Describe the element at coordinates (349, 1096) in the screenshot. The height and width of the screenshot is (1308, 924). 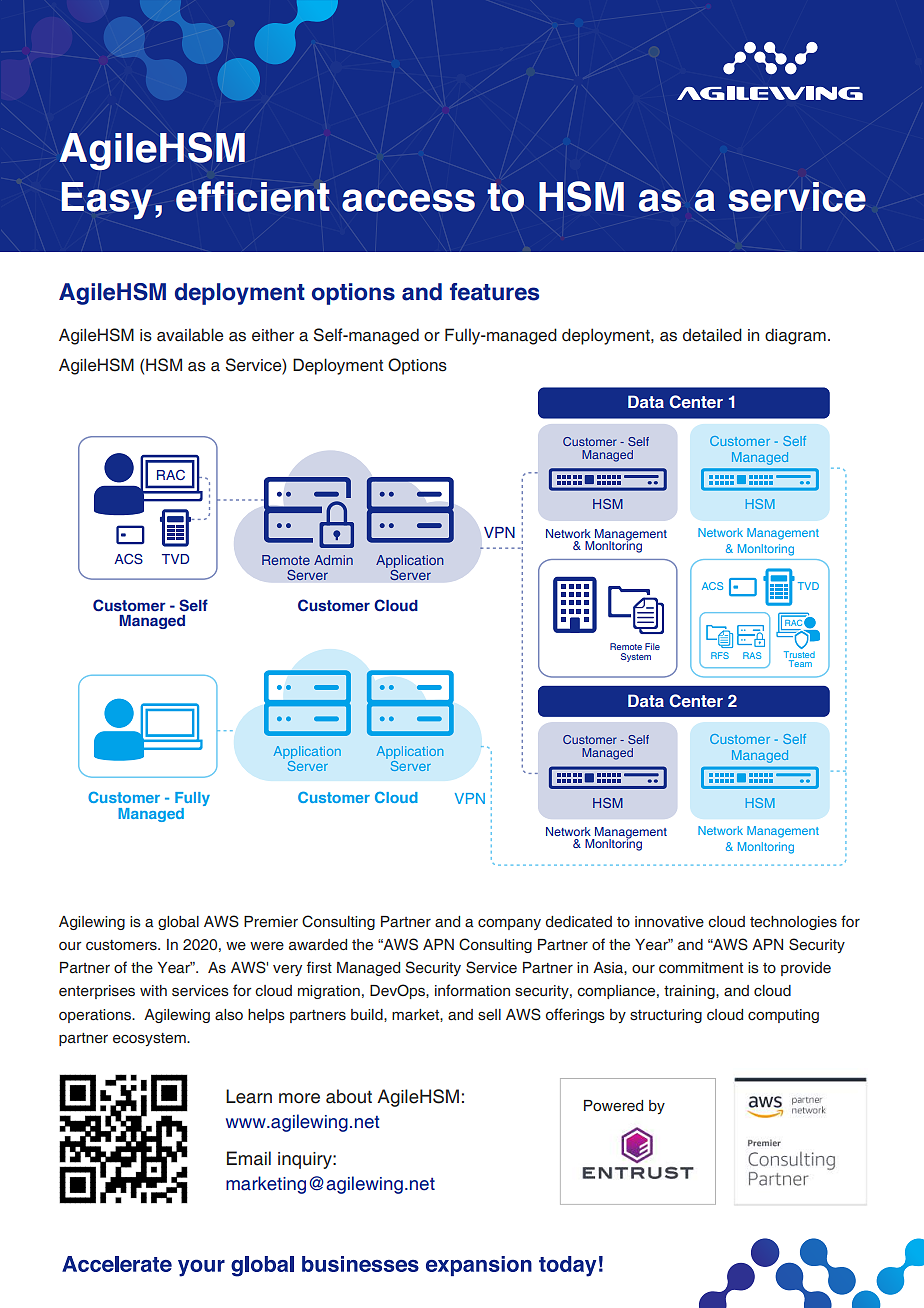
I see `about` at that location.
